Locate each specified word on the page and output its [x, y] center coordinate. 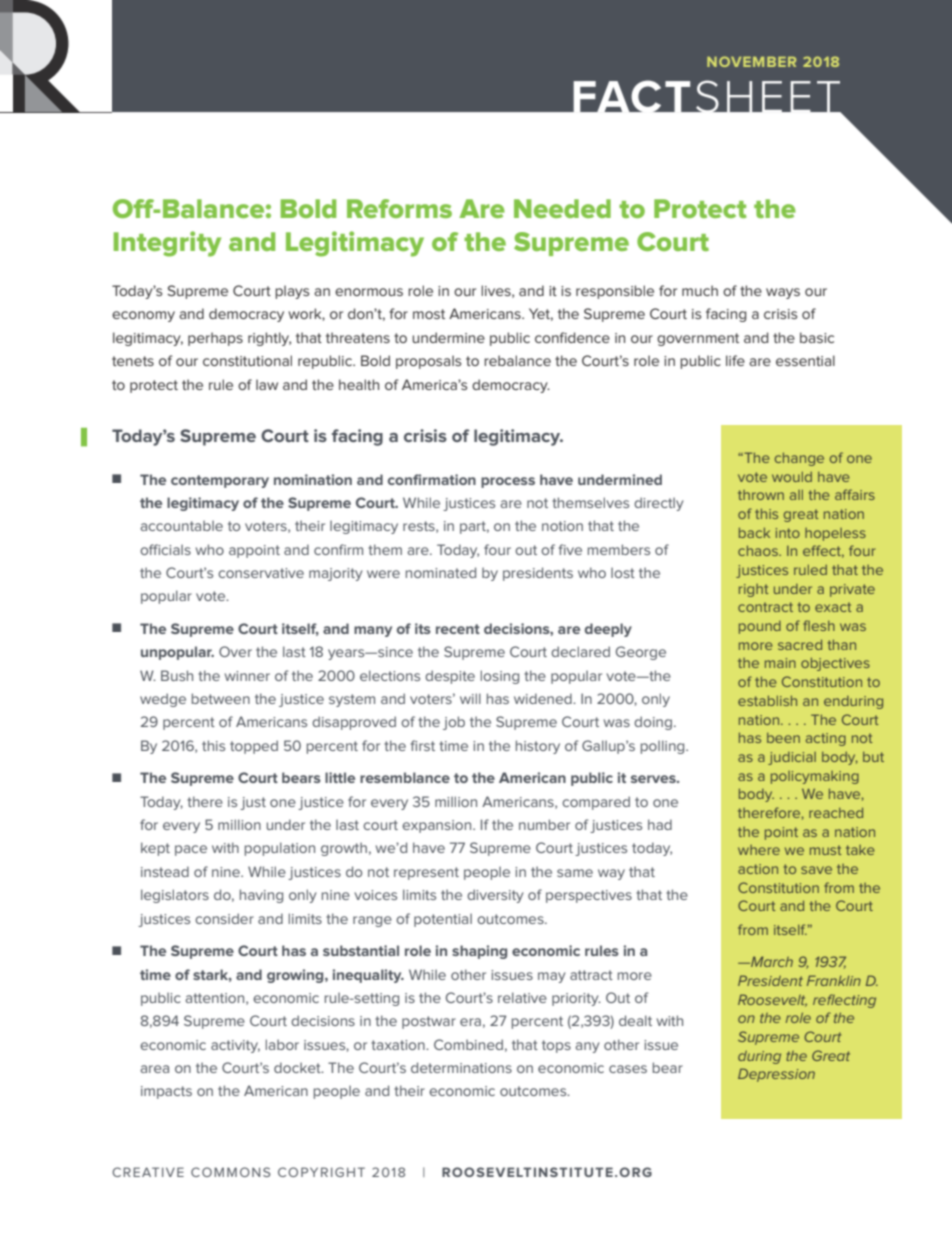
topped [254, 747]
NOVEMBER [751, 61]
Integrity [167, 244]
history [538, 747]
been [783, 738]
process [508, 482]
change [799, 459]
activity [235, 1046]
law [267, 384]
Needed [562, 208]
